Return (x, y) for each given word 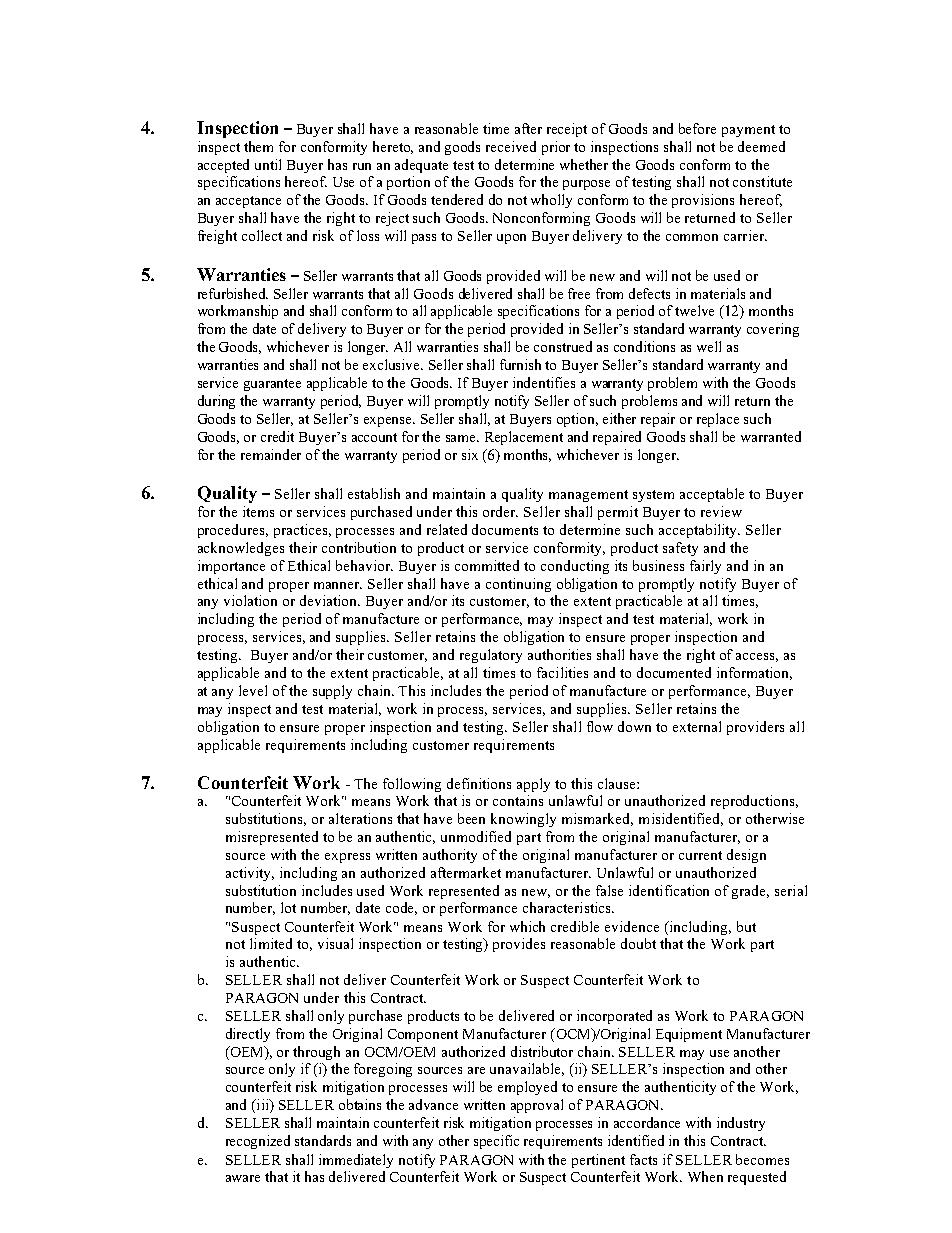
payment (748, 131)
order (500, 511)
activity (250, 874)
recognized (258, 1142)
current (700, 855)
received (511, 146)
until (268, 164)
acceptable (712, 495)
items (258, 511)
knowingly (523, 820)
